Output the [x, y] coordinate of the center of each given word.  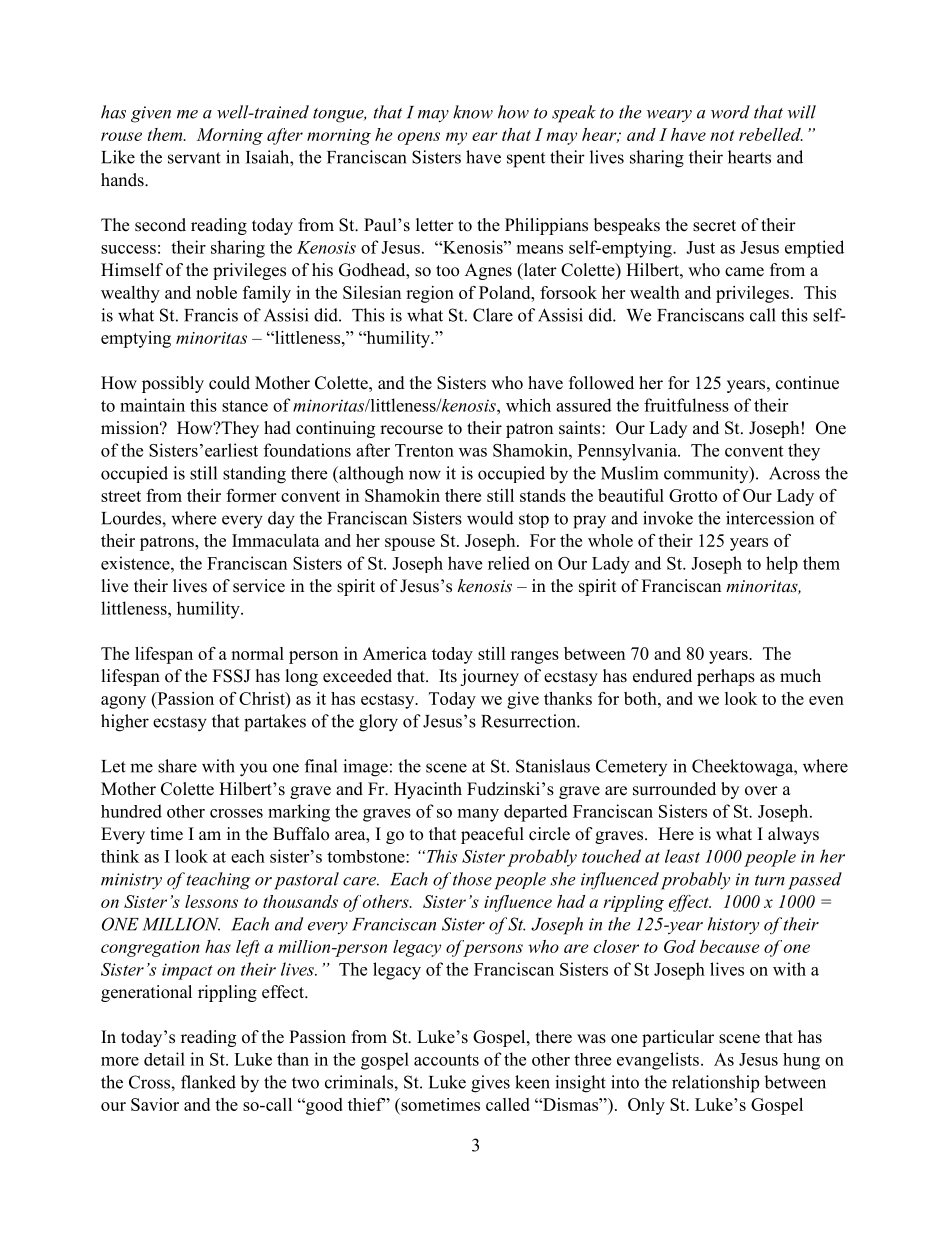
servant [194, 158]
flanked [208, 1082]
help [782, 565]
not [722, 135]
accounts [446, 1060]
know [473, 112]
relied [509, 563]
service [259, 586]
